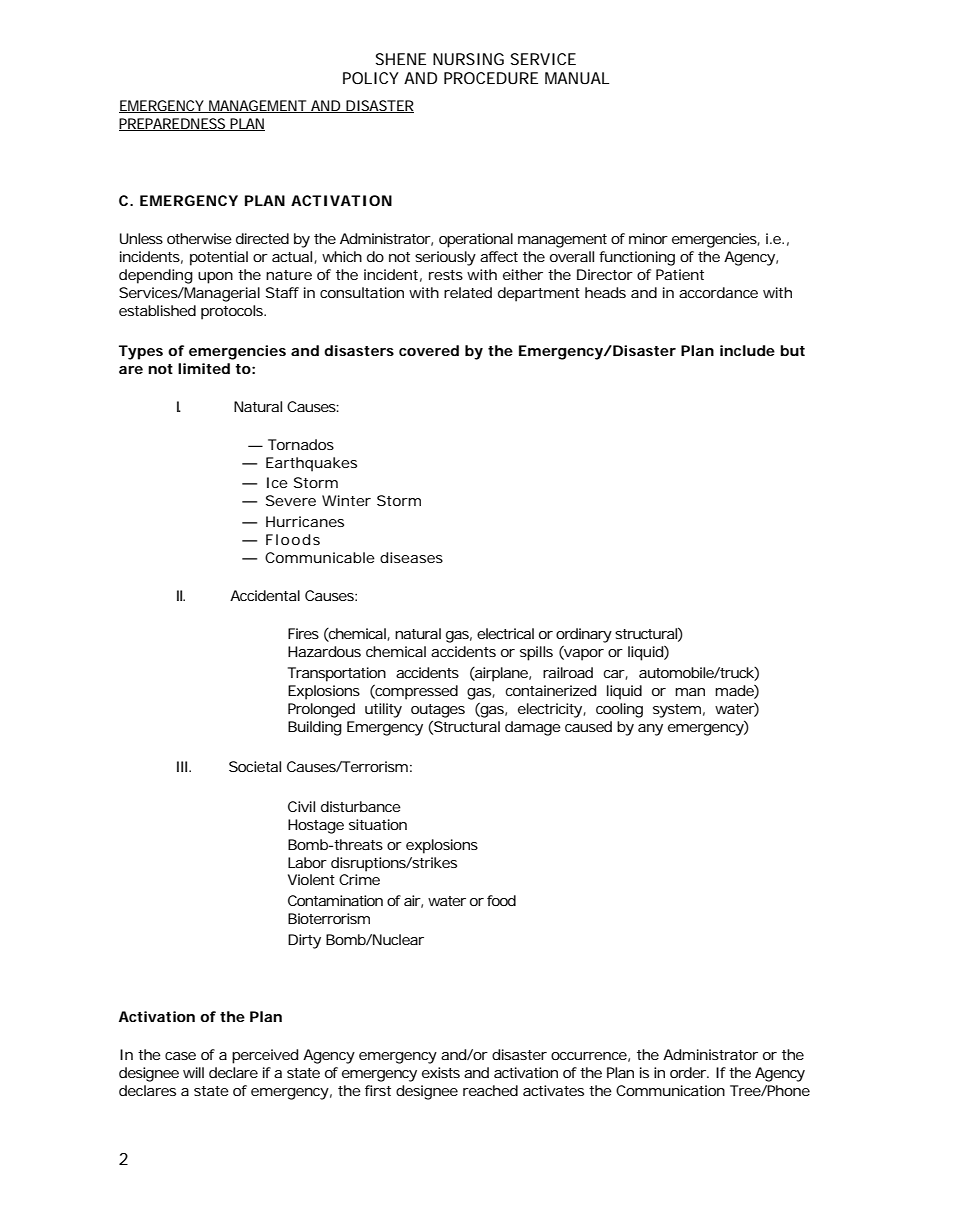  What do you see at coordinates (584, 635) in the document?
I see `ordinary` at bounding box center [584, 635].
